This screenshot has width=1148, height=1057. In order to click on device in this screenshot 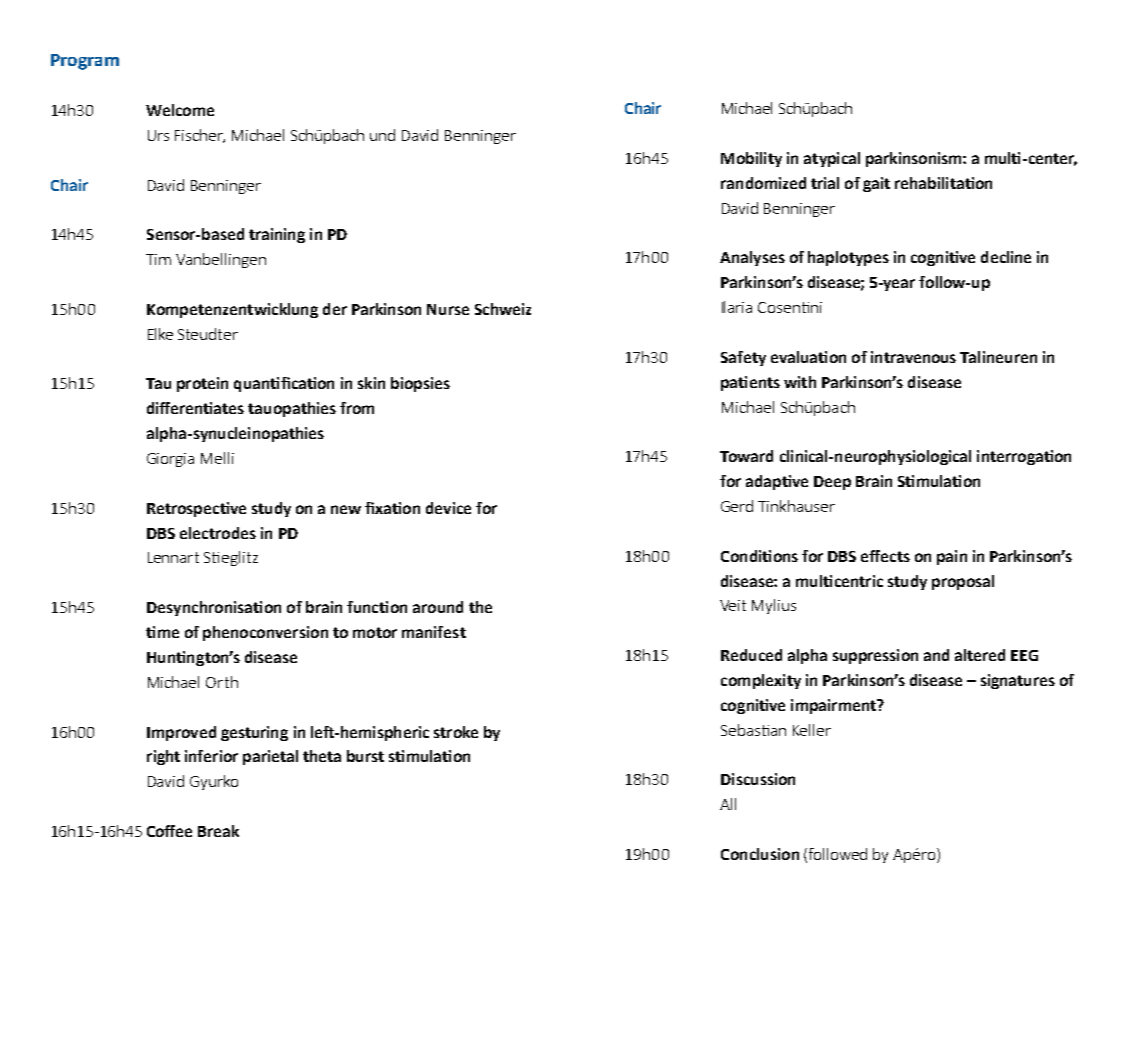, I will do `click(448, 508)`.
